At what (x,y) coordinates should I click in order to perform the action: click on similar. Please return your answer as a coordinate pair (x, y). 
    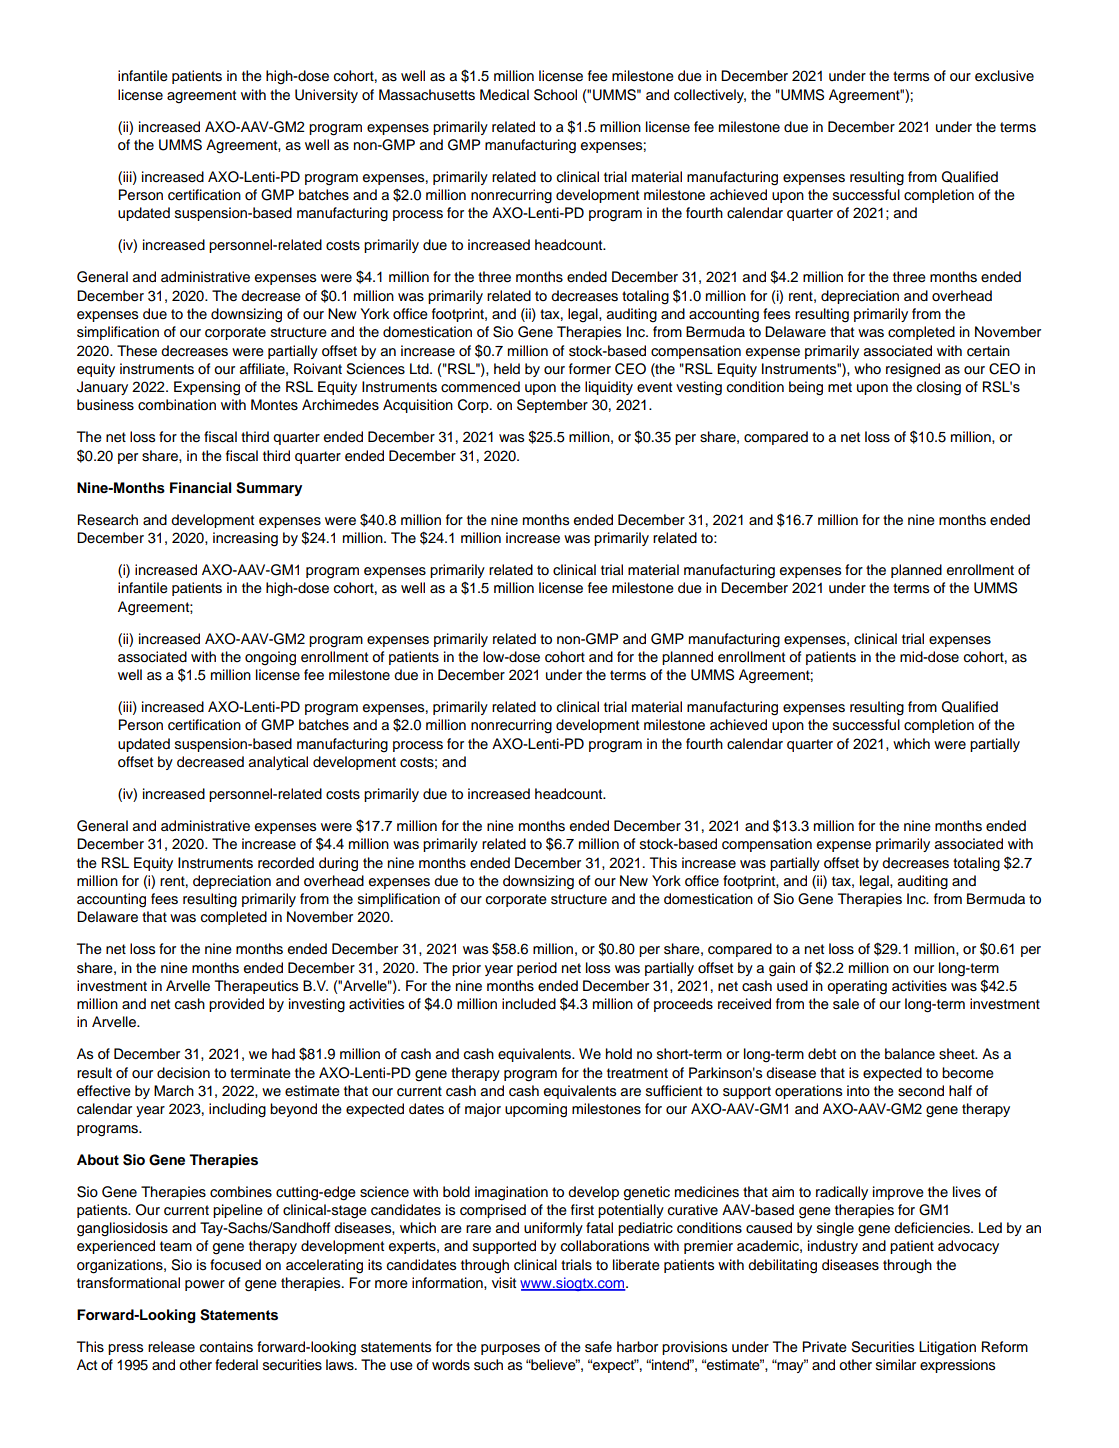
    Looking at the image, I should click on (896, 1365).
